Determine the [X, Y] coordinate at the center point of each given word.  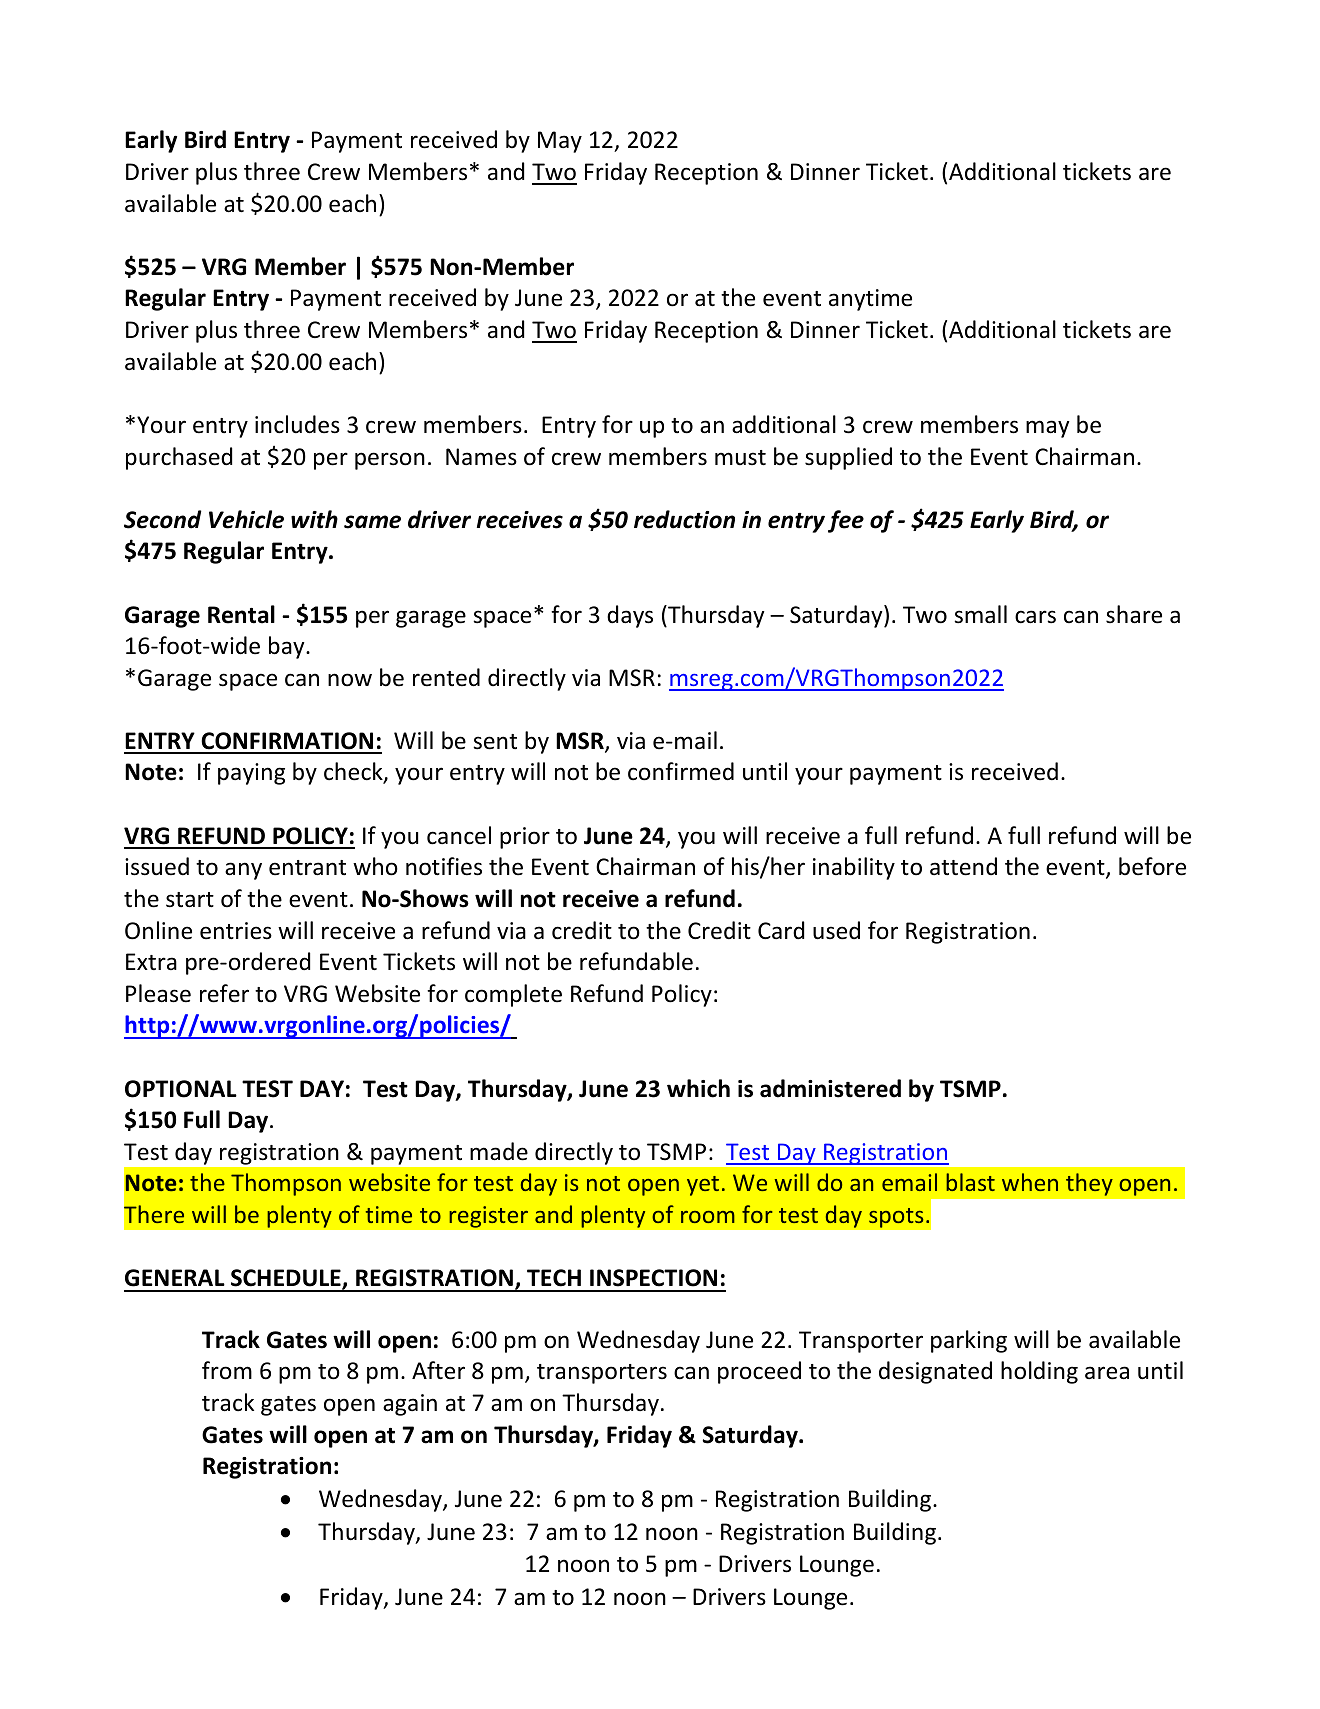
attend [963, 866]
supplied [848, 458]
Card [781, 930]
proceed [759, 1372]
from [227, 1370]
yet [703, 1186]
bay [288, 647]
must [740, 458]
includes [297, 424]
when [1030, 1182]
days [630, 616]
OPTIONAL [181, 1089]
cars [1035, 617]
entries [236, 931]
